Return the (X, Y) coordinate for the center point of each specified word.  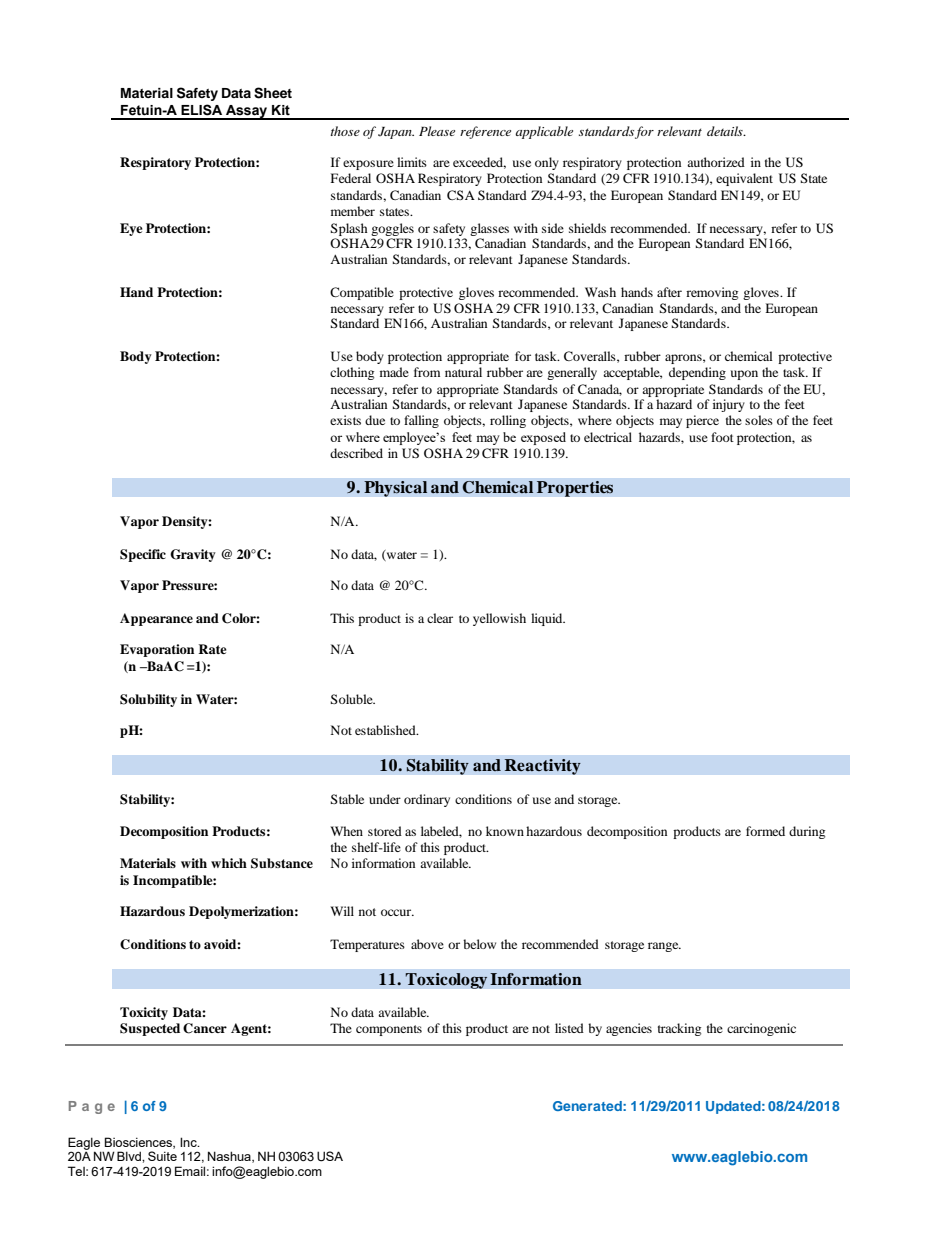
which (229, 863)
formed (765, 831)
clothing (352, 373)
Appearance (156, 619)
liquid (548, 619)
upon (744, 375)
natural (463, 372)
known (505, 831)
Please (437, 131)
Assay (247, 112)
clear (440, 618)
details (726, 131)
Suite (162, 1156)
